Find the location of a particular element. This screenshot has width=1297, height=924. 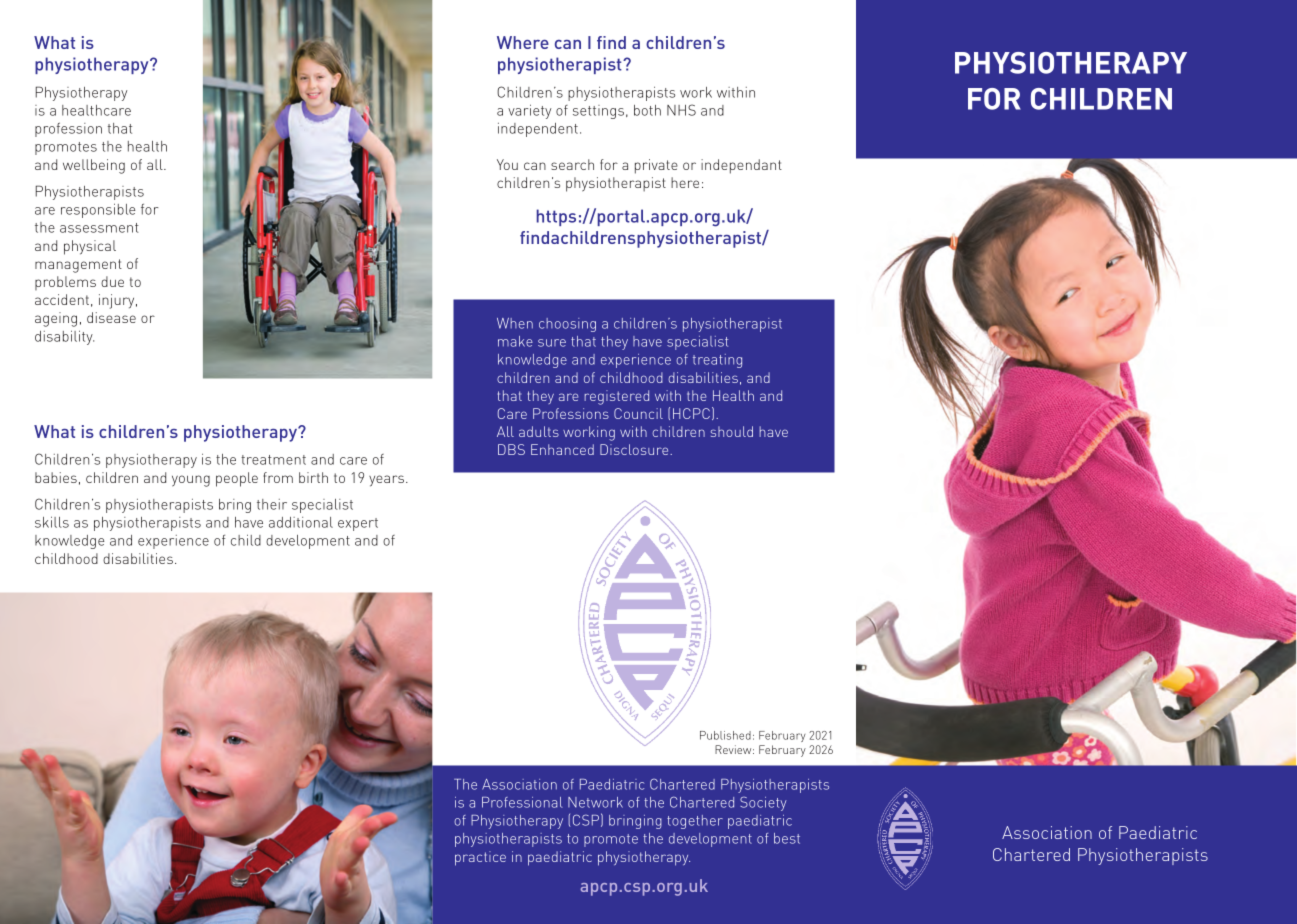

should is located at coordinates (732, 431).
